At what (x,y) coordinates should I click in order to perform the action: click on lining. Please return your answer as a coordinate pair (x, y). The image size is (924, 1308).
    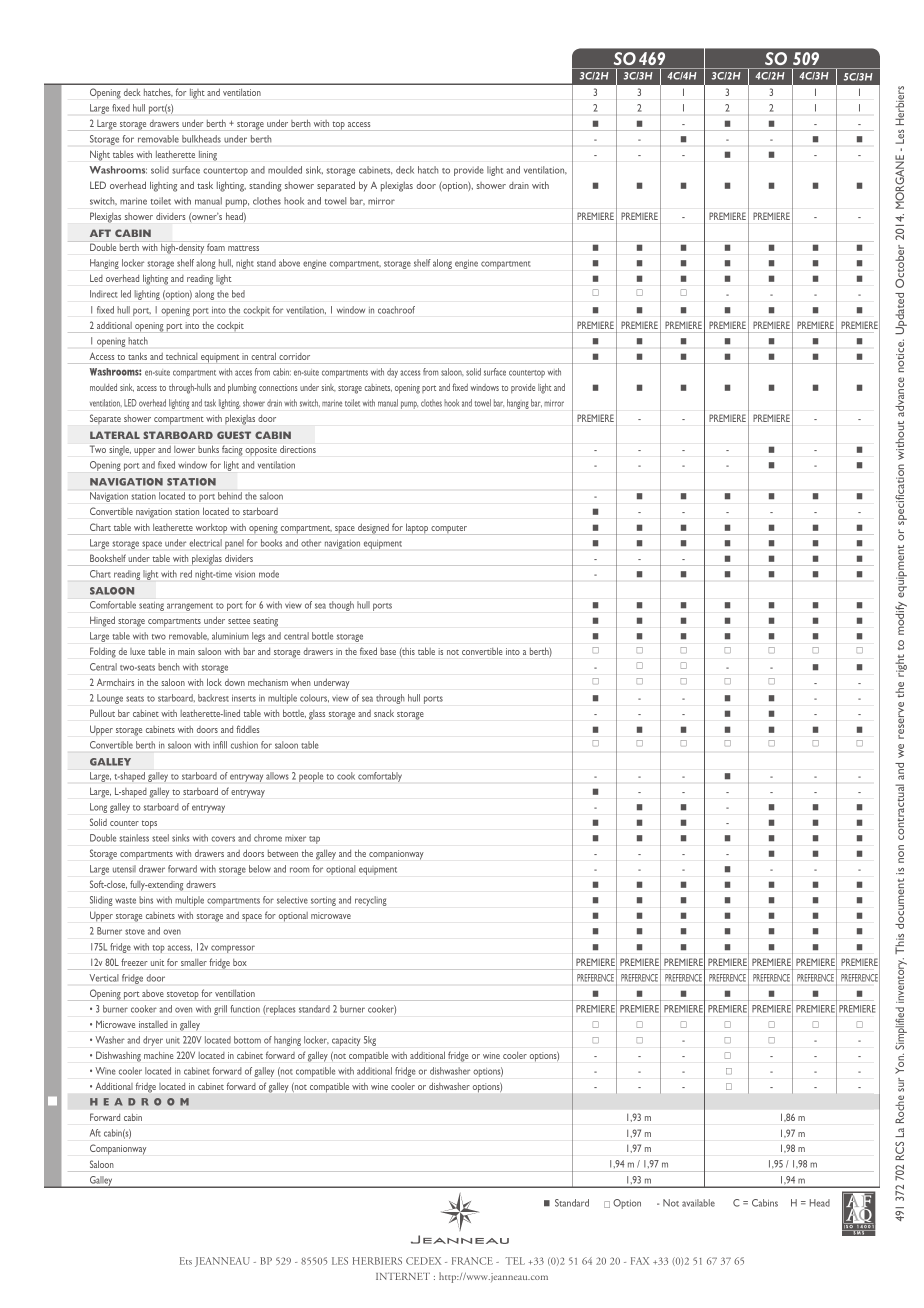
    Looking at the image, I should click on (208, 156).
